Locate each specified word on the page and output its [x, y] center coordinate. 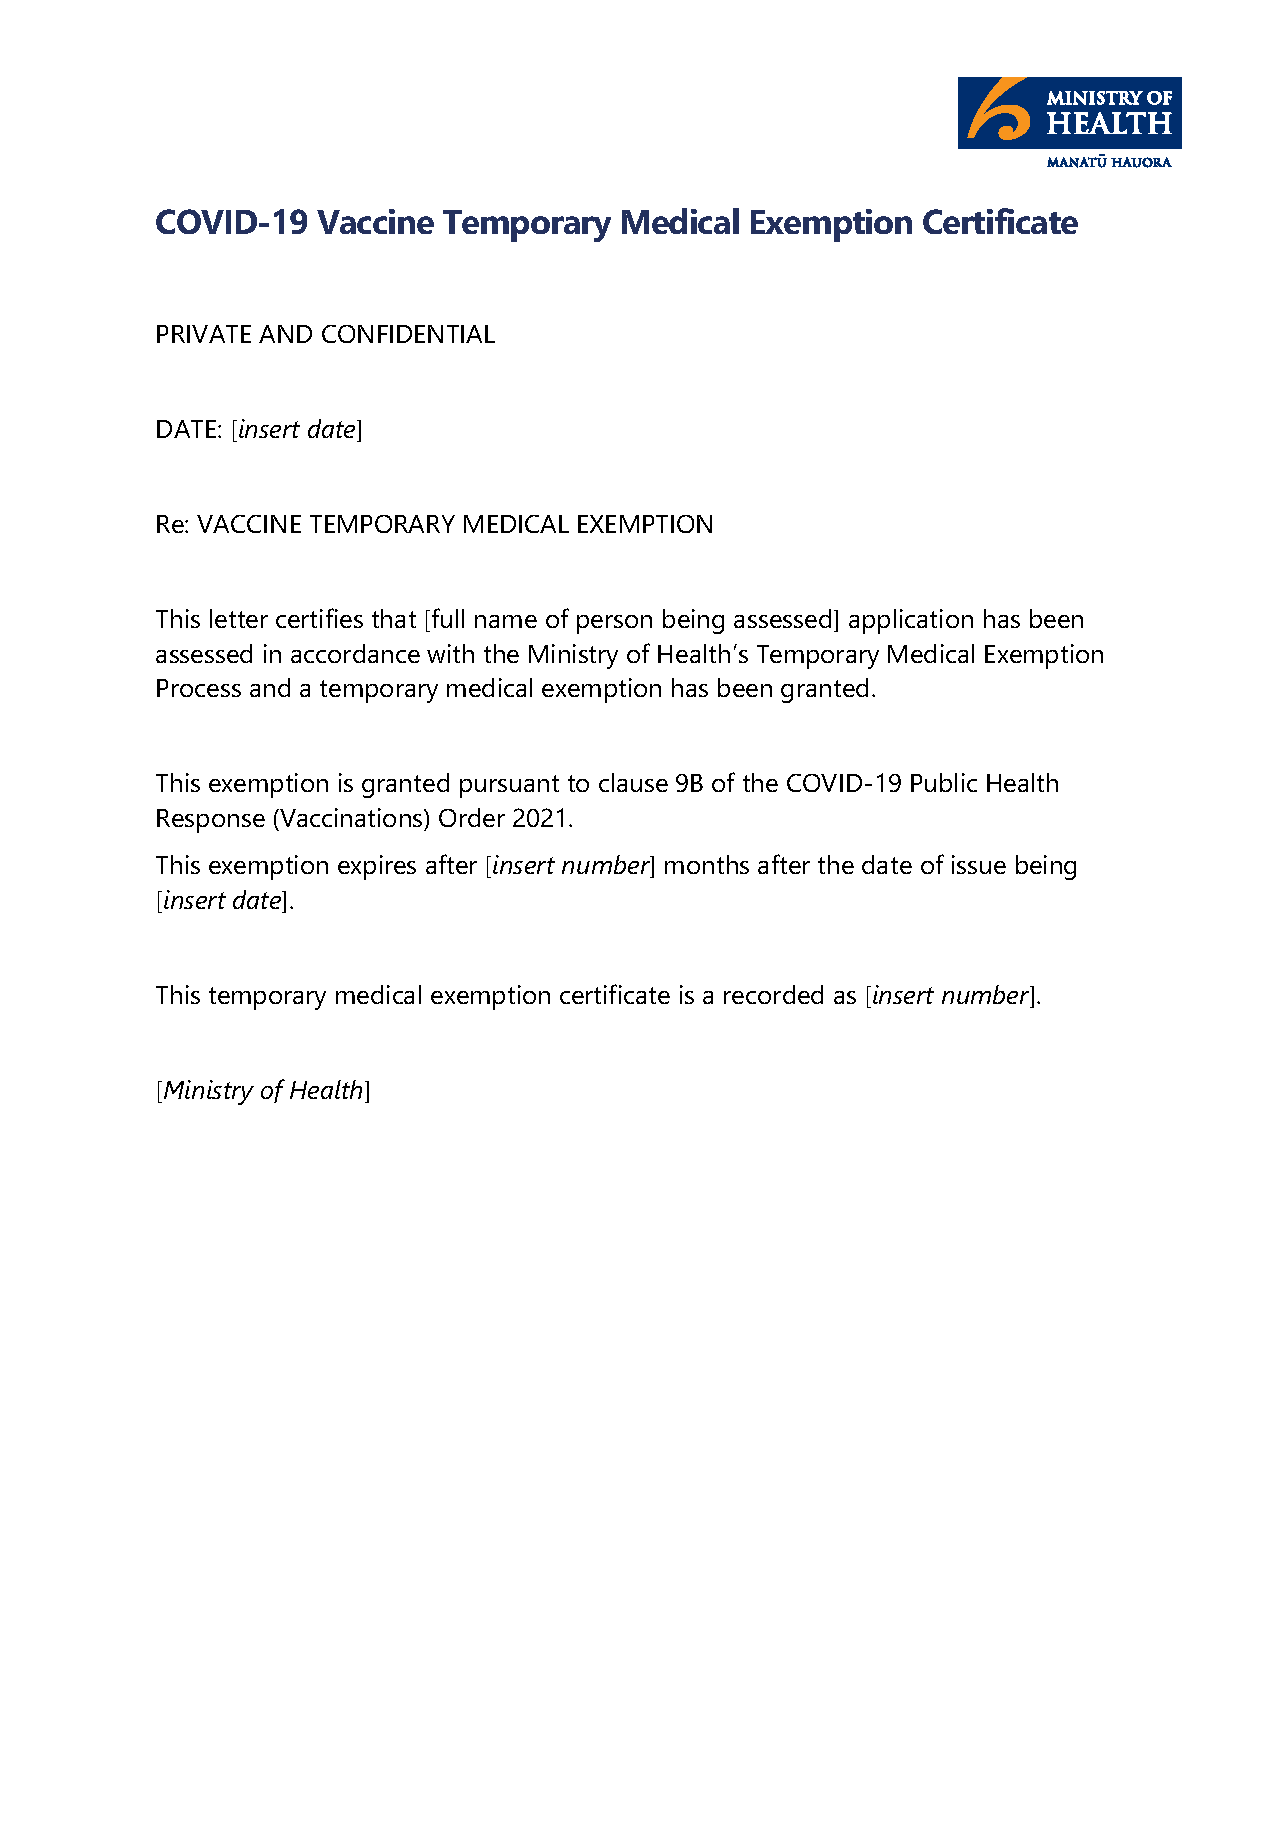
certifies [319, 618]
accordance [355, 653]
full [448, 618]
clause [633, 782]
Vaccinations [351, 817]
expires [377, 867]
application [911, 621]
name [506, 621]
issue [979, 864]
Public [944, 782]
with [450, 653]
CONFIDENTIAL [408, 334]
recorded [773, 994]
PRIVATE [204, 334]
